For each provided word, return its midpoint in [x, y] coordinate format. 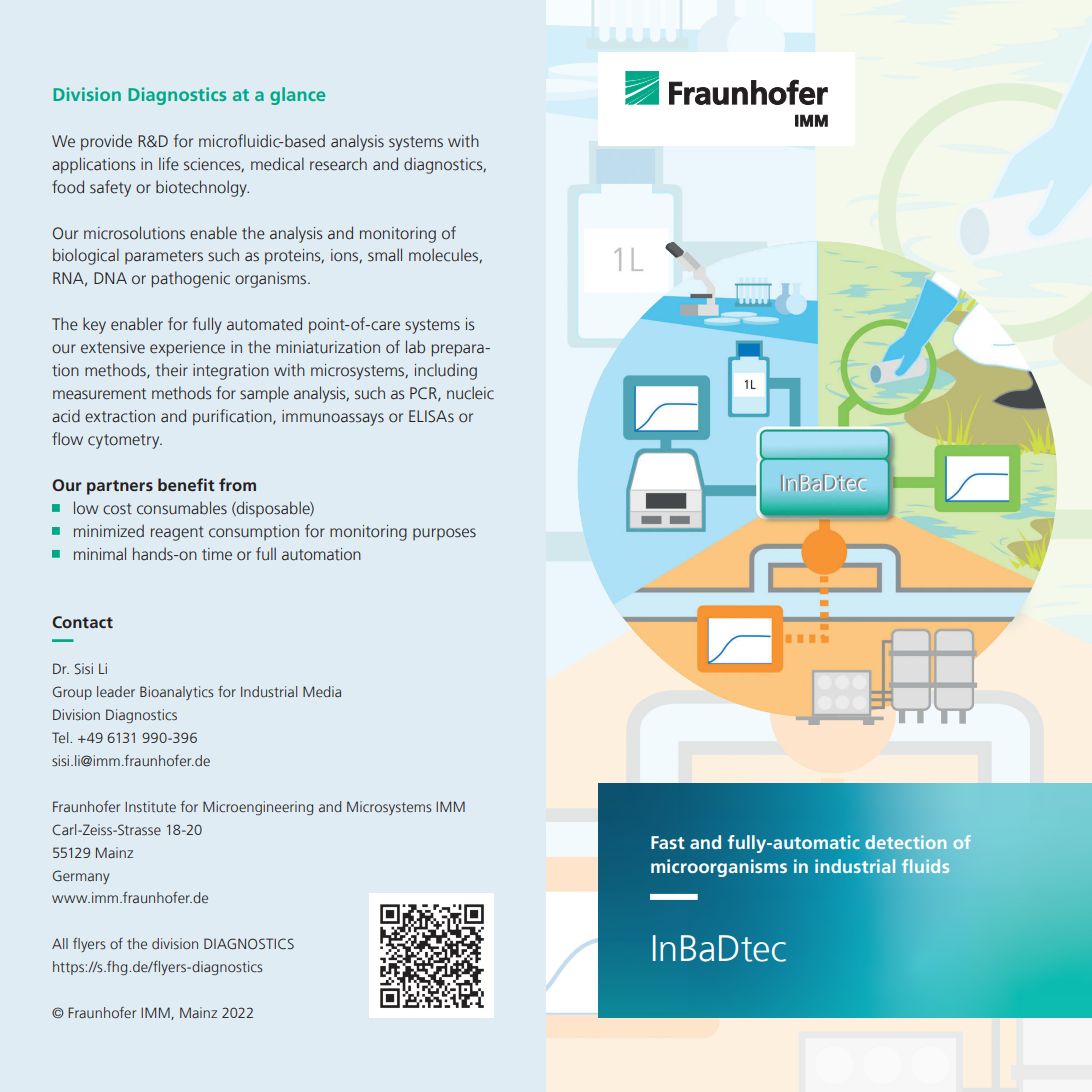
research [338, 164]
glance [297, 96]
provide [106, 142]
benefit [186, 484]
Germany [81, 877]
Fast [668, 842]
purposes [444, 534]
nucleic [470, 393]
